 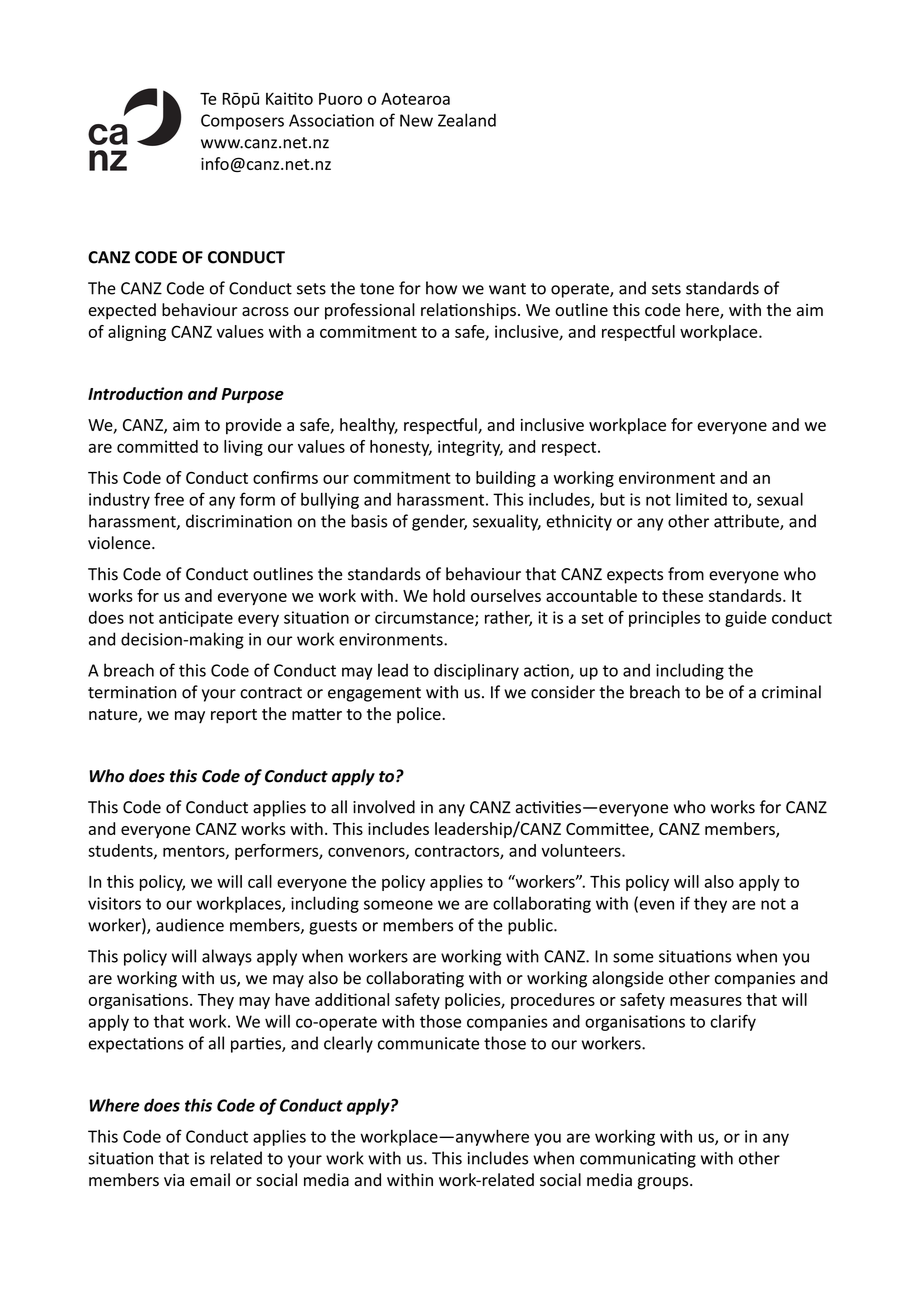 What do you see at coordinates (701, 499) in the document?
I see `limited` at bounding box center [701, 499].
